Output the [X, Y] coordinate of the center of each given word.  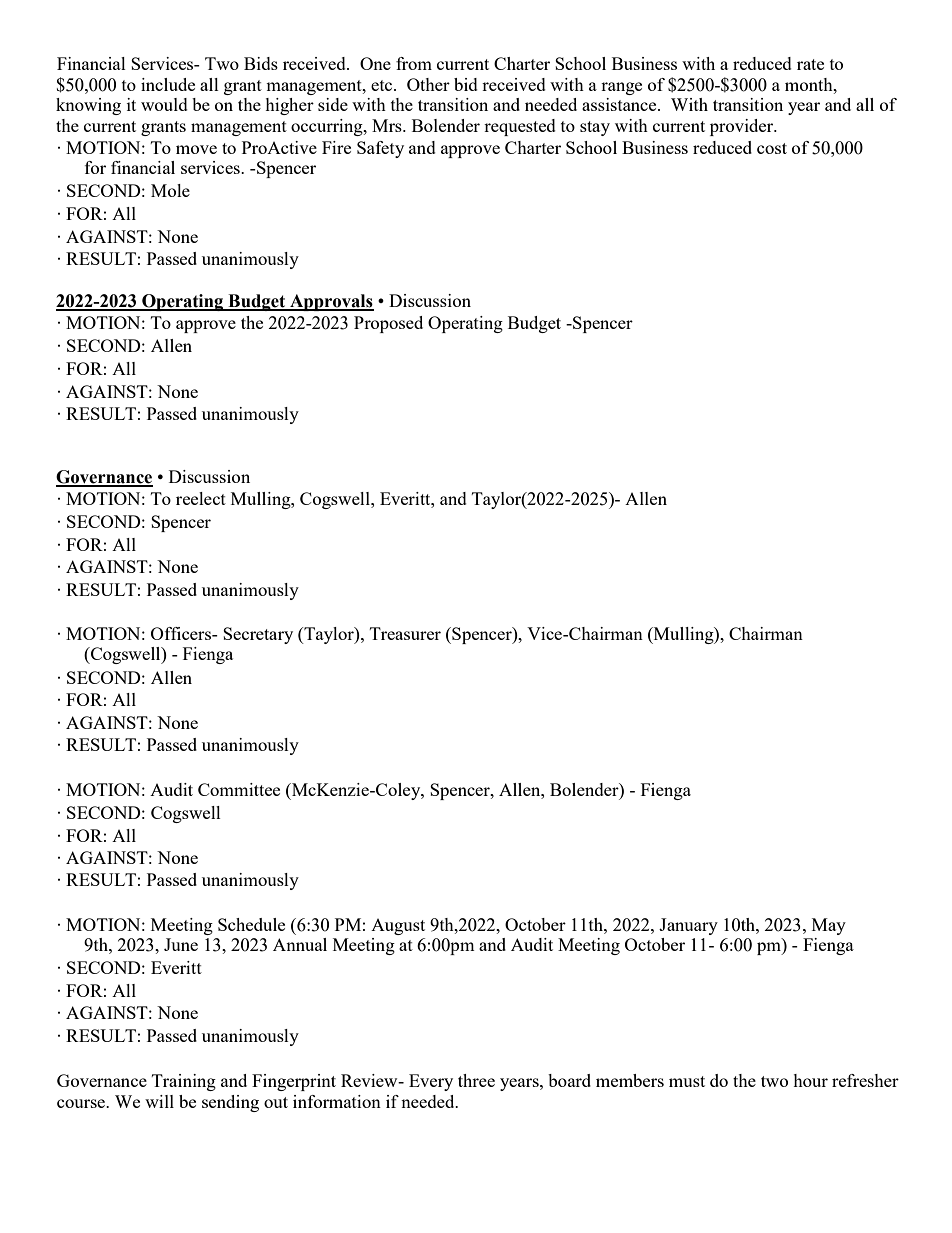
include [168, 84]
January [688, 926]
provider [743, 127]
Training [184, 1082]
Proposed [388, 324]
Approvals [331, 302]
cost [772, 148]
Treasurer [405, 633]
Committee [239, 789]
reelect [201, 498]
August [398, 927]
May [829, 926]
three [476, 1080]
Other [428, 84]
